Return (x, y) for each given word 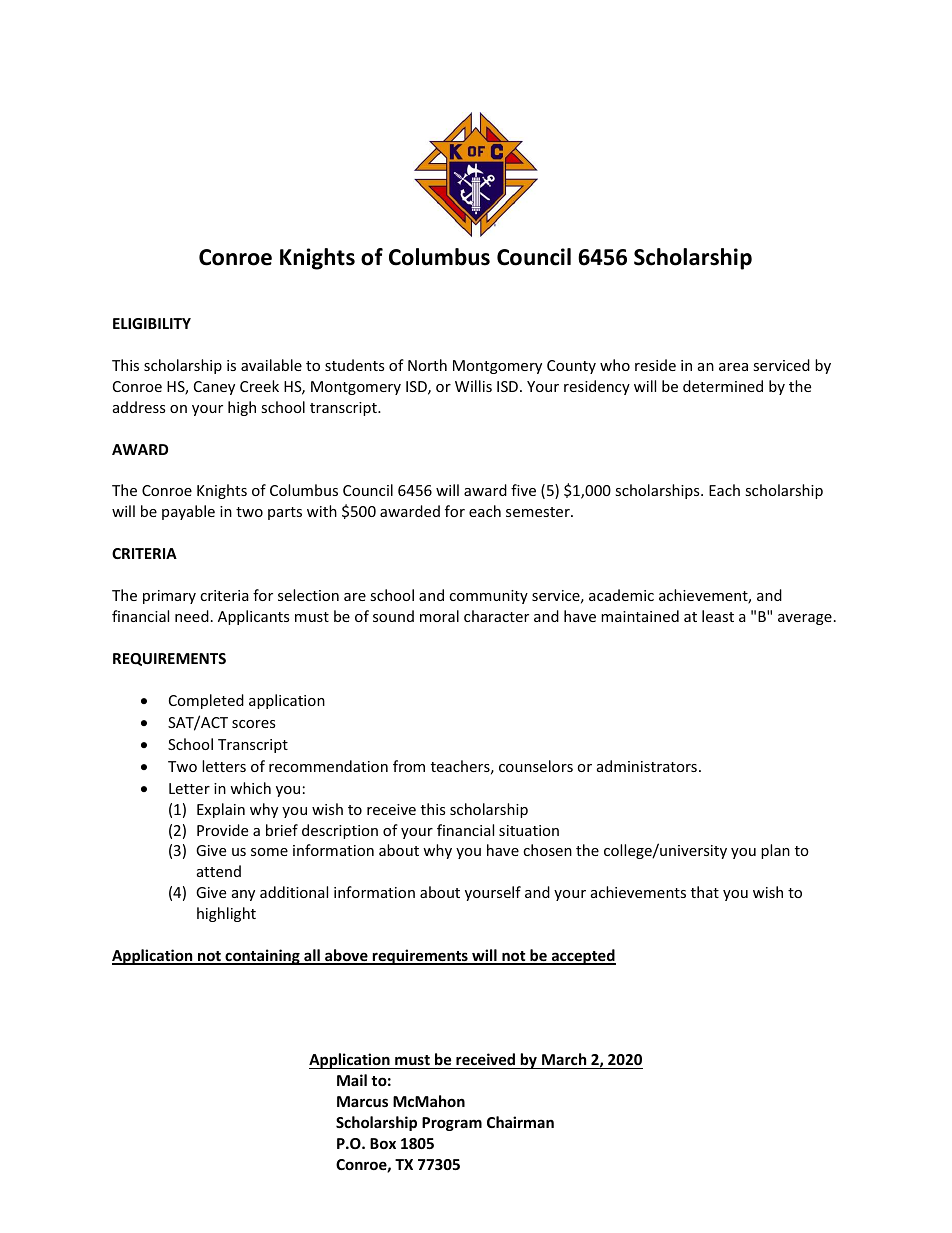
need (192, 616)
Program (452, 1124)
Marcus (362, 1101)
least (718, 616)
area (733, 367)
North (427, 365)
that (705, 892)
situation (529, 830)
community (488, 597)
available (271, 365)
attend (219, 871)
